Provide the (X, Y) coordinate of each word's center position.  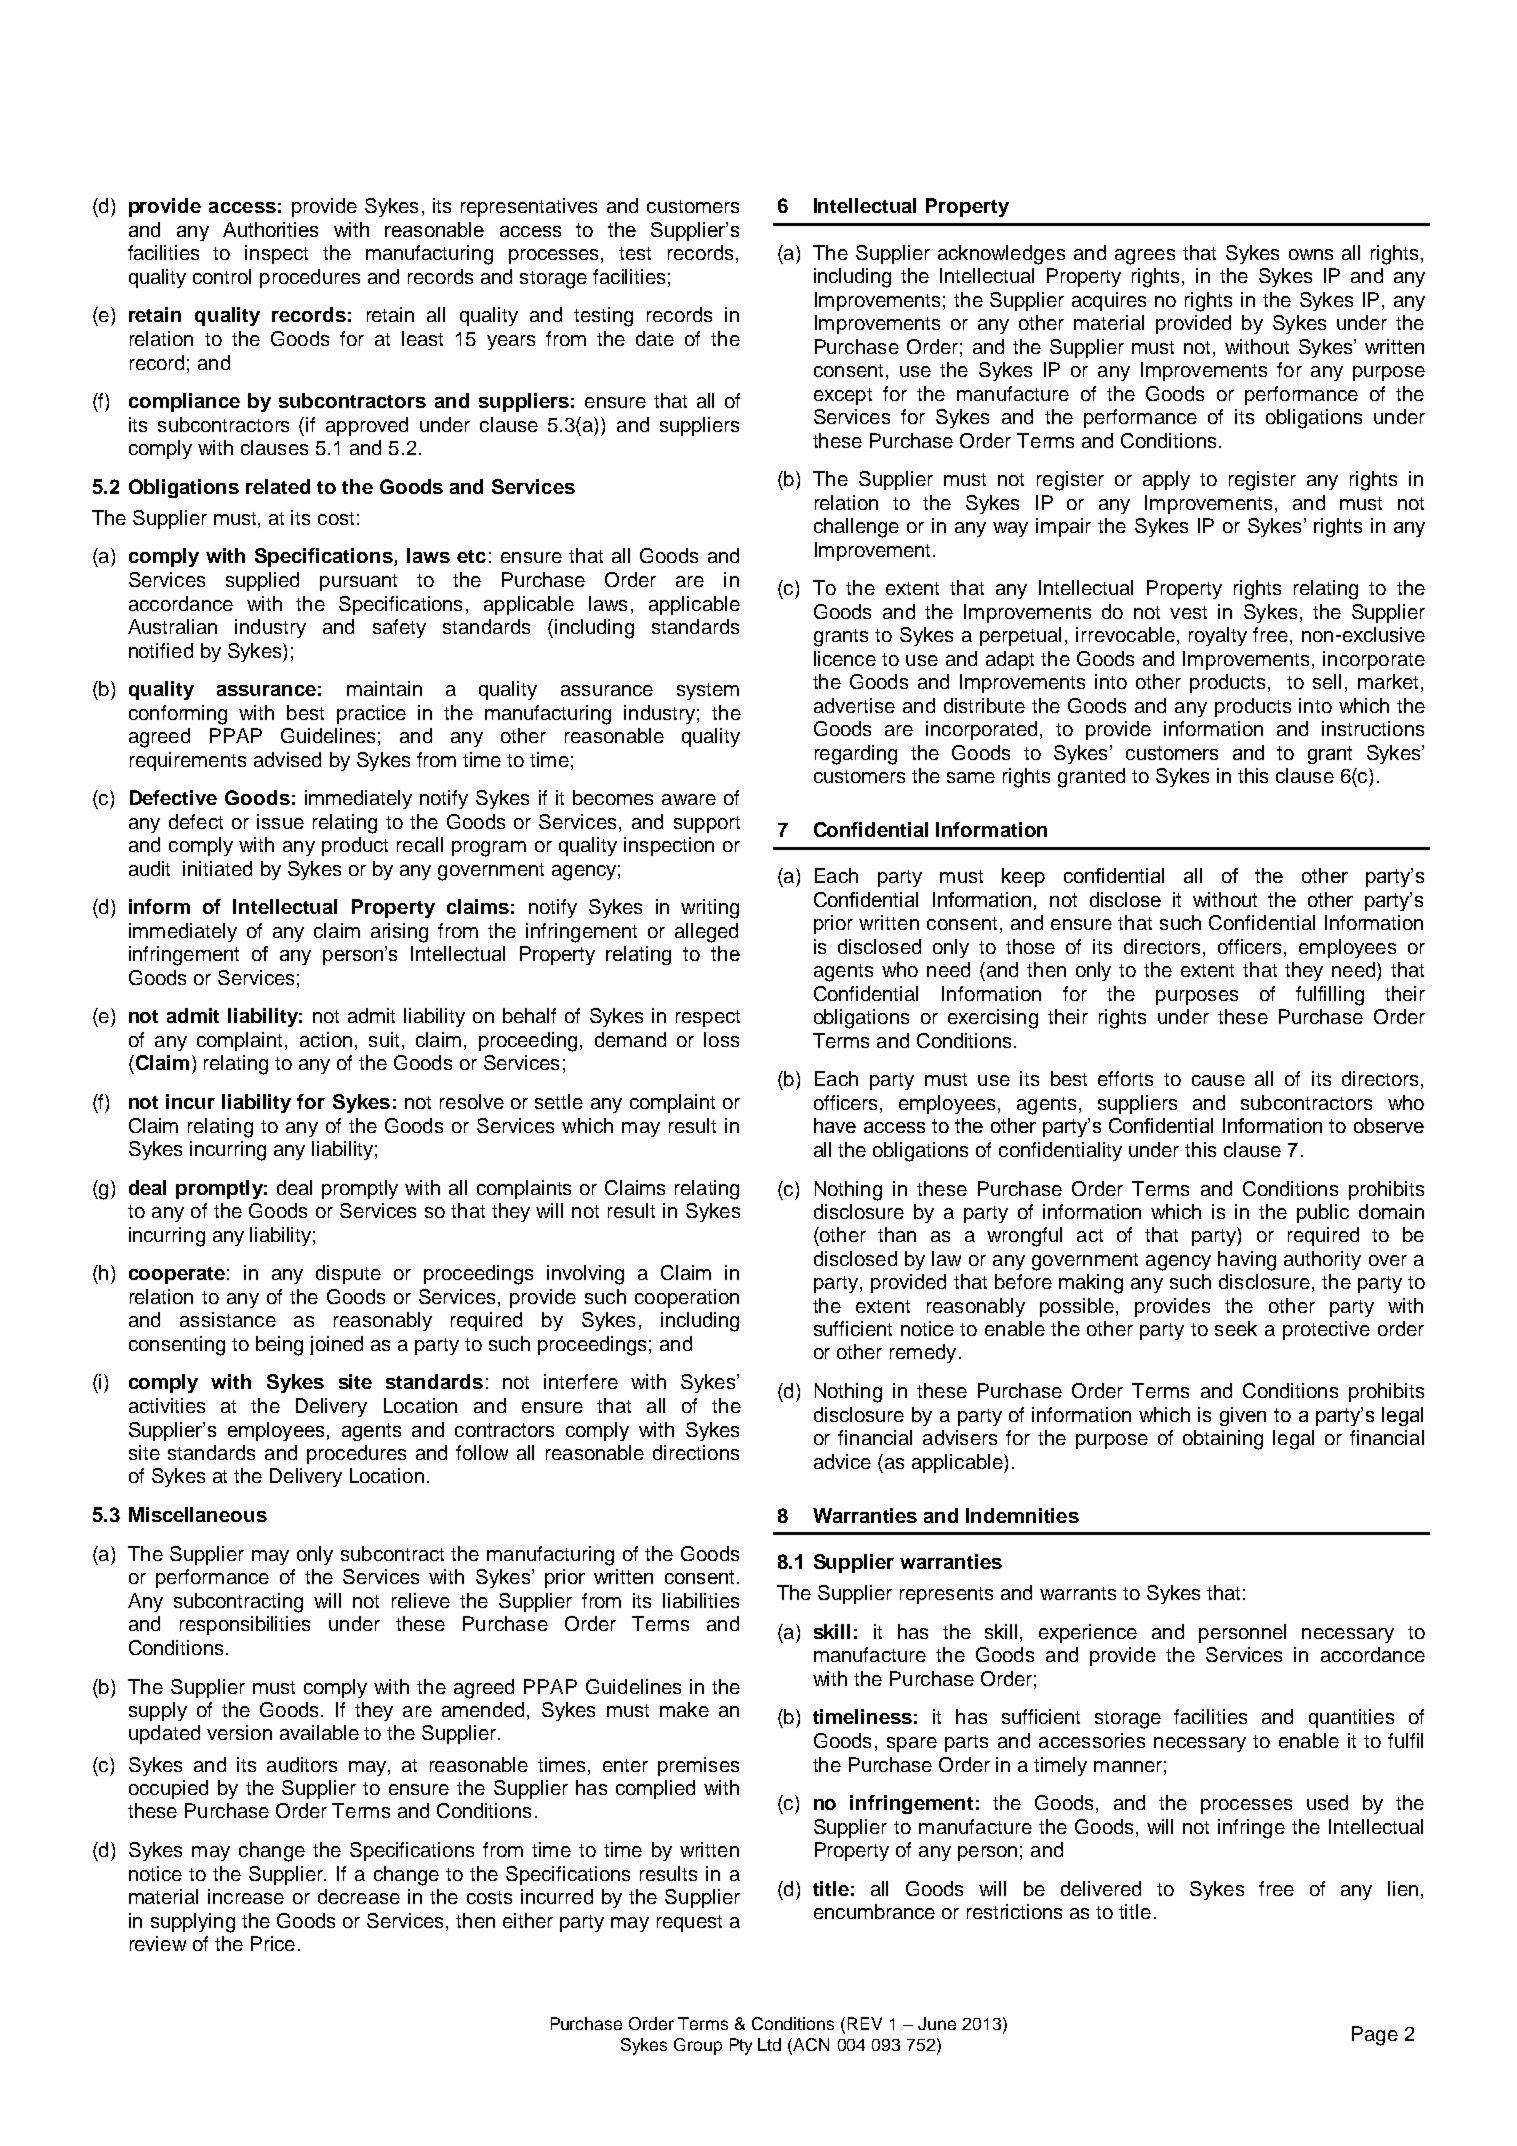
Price (273, 1943)
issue (280, 821)
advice (842, 1461)
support (707, 824)
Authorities (270, 229)
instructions (1373, 728)
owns (1311, 254)
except (843, 396)
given (1243, 1416)
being (279, 1346)
